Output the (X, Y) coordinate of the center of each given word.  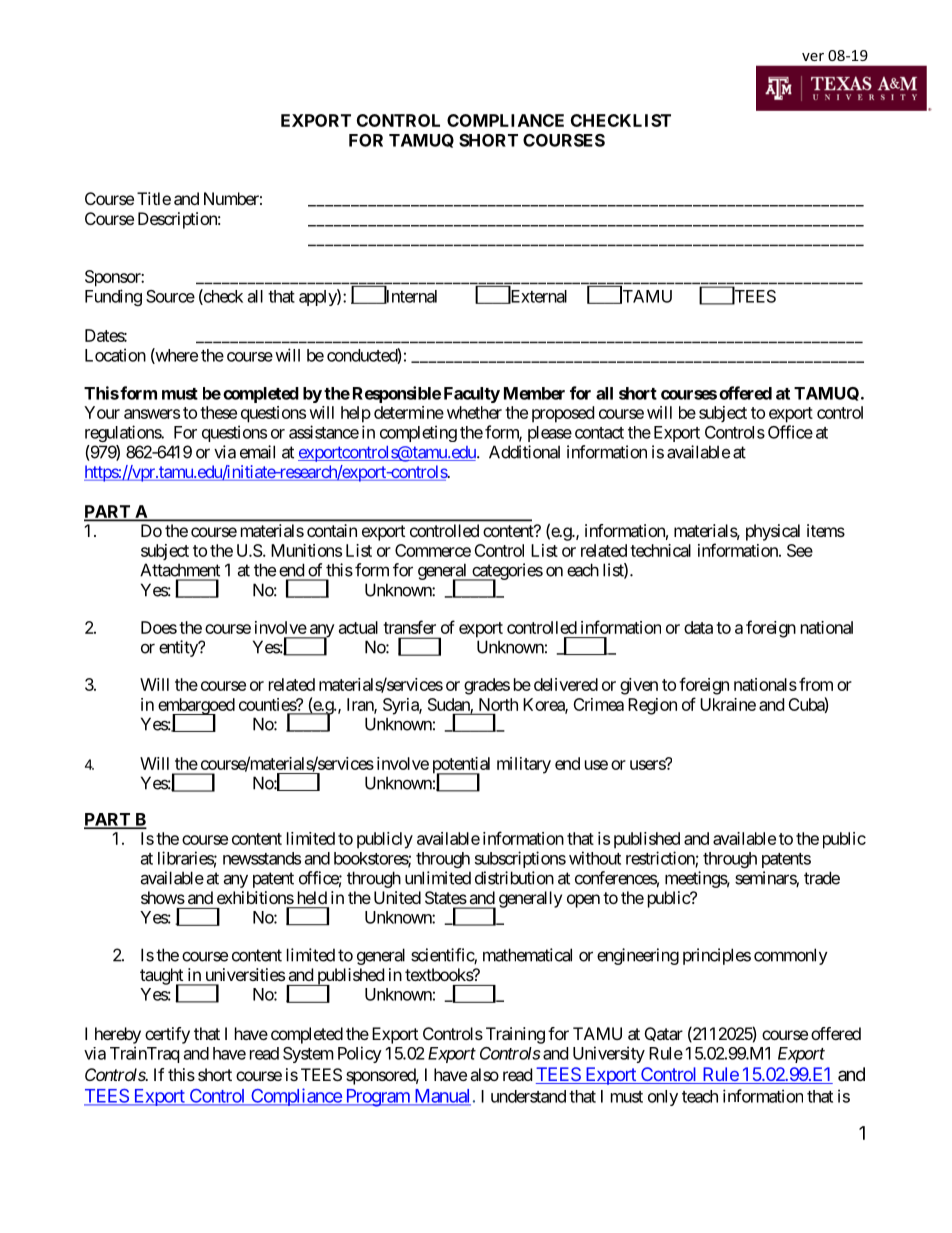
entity (179, 648)
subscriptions (520, 859)
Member (534, 393)
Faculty (472, 395)
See (800, 550)
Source (170, 296)
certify (167, 1035)
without (595, 858)
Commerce (433, 550)
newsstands (262, 858)
